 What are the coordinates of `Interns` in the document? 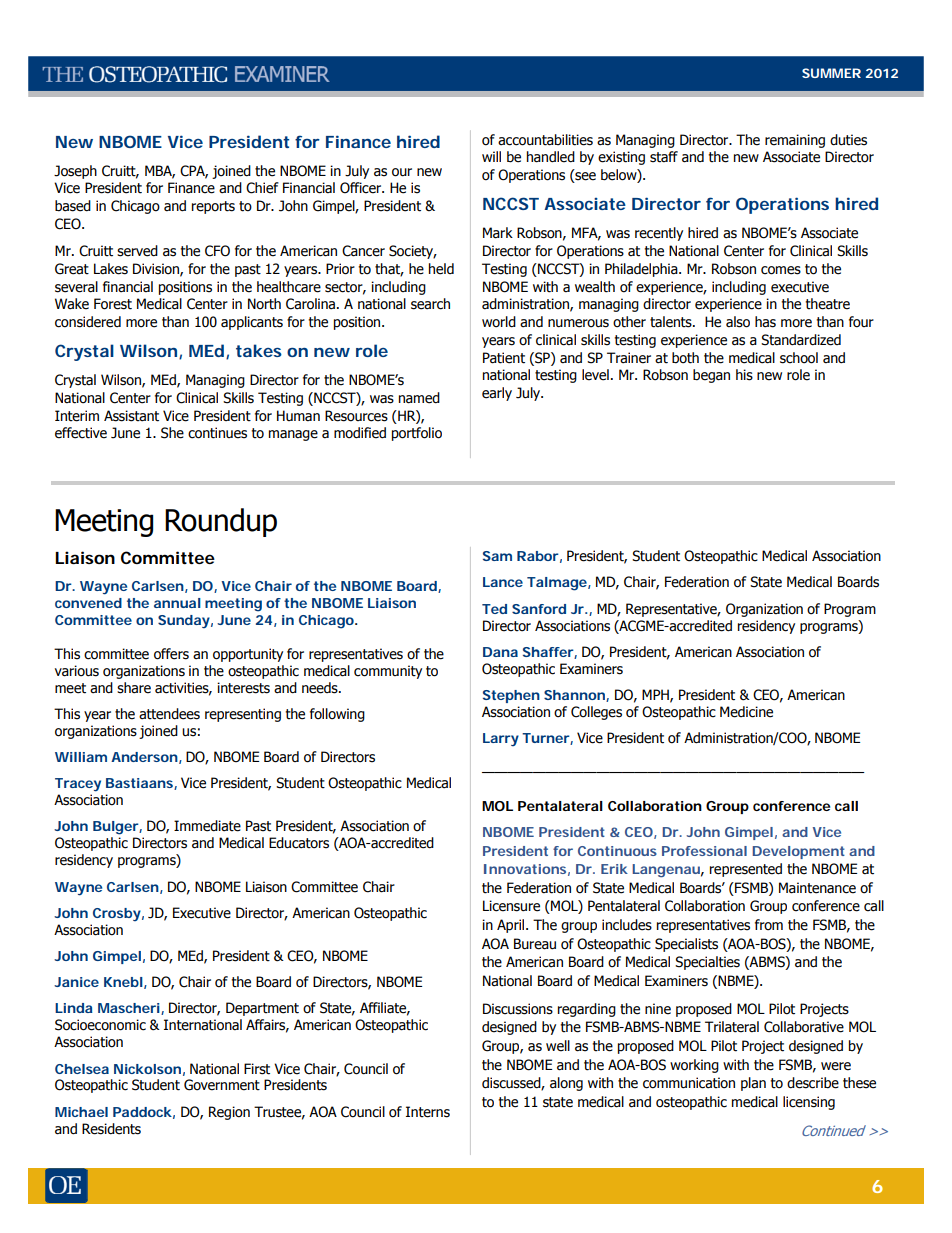 It's located at (428, 1112).
